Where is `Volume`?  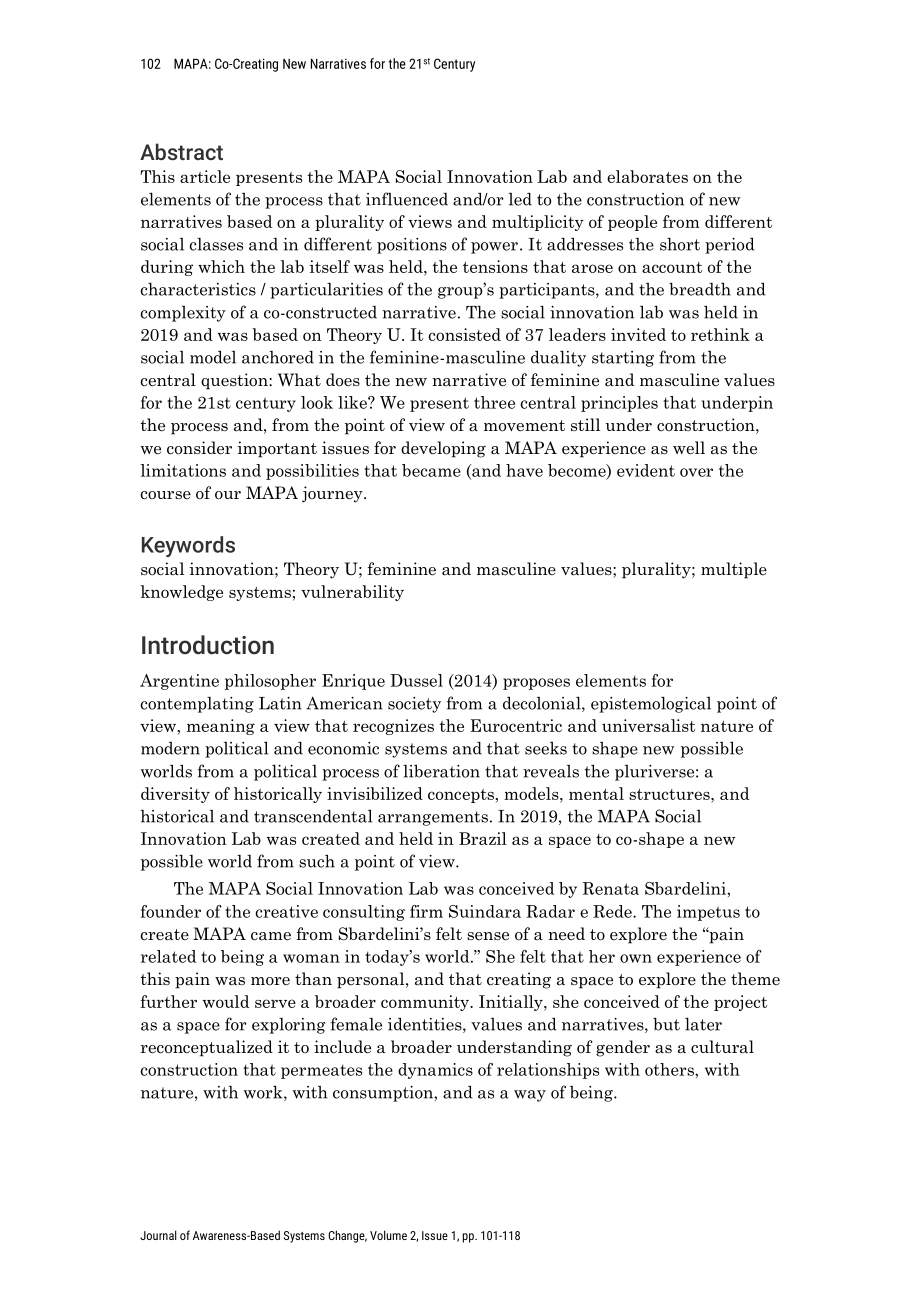
Volume is located at coordinates (388, 1235).
